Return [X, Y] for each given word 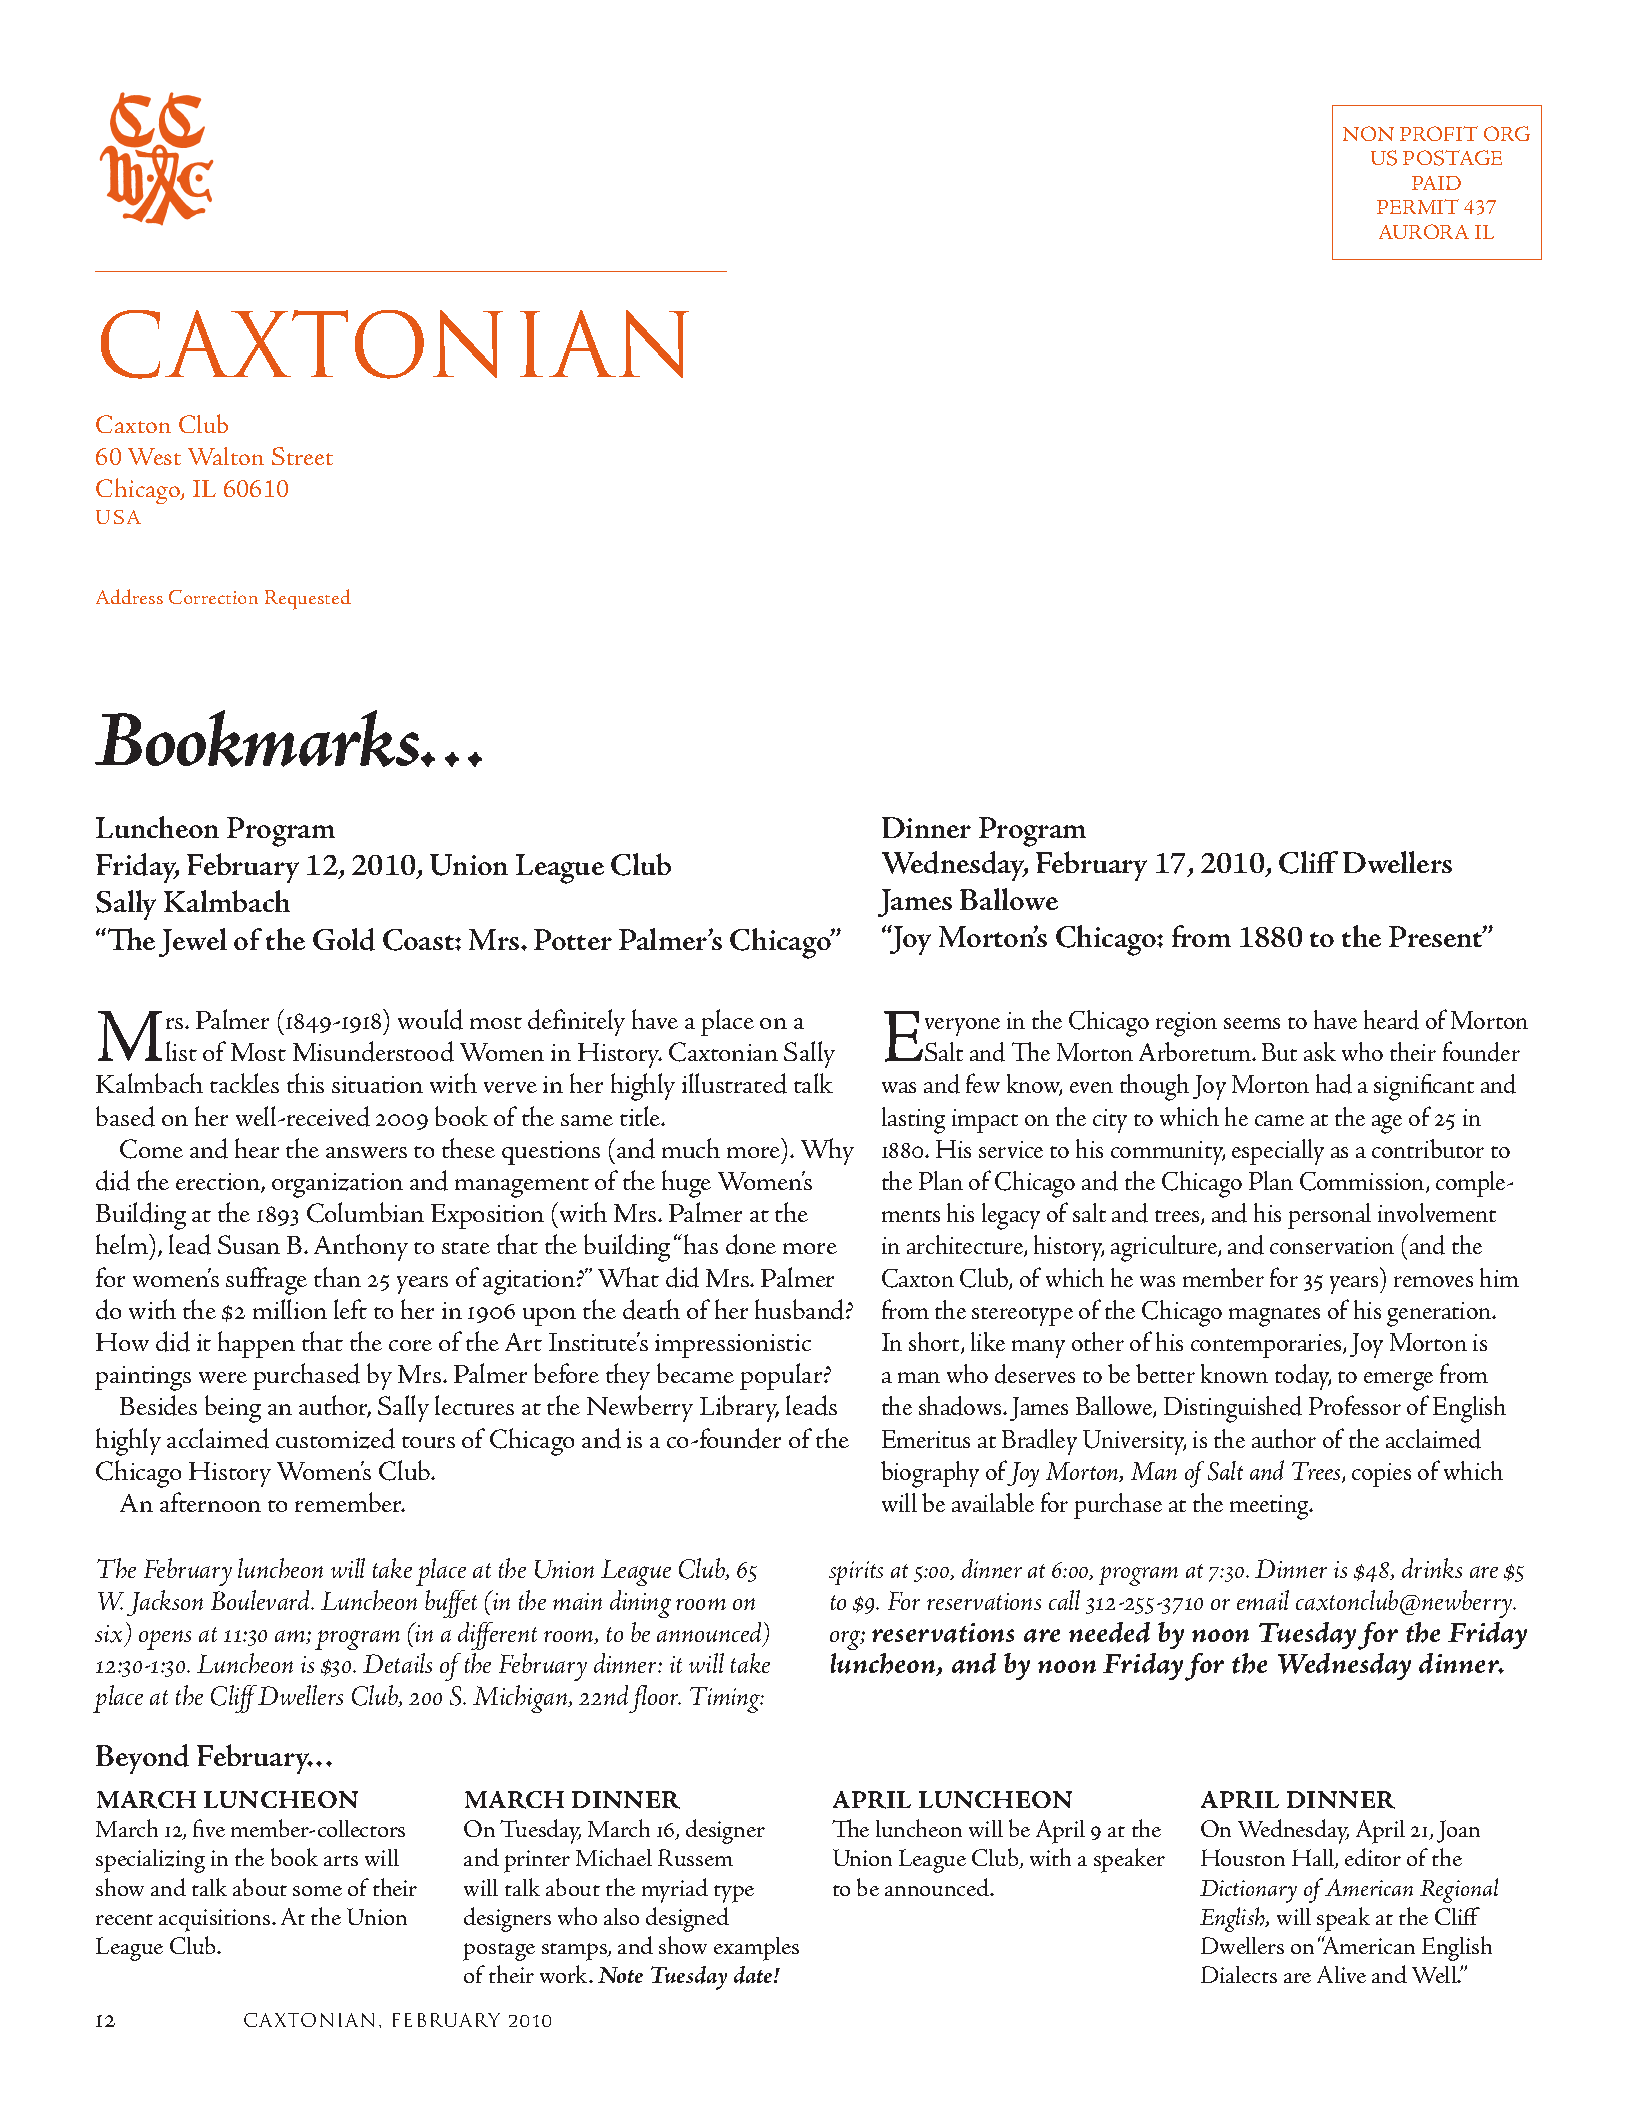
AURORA [1424, 231]
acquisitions [216, 1920]
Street [302, 456]
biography [930, 1474]
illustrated [734, 1083]
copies [1381, 1475]
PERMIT [1418, 206]
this [305, 1083]
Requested [308, 599]
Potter [573, 939]
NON [1368, 133]
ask [1320, 1051]
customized [335, 1438]
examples [756, 1949]
